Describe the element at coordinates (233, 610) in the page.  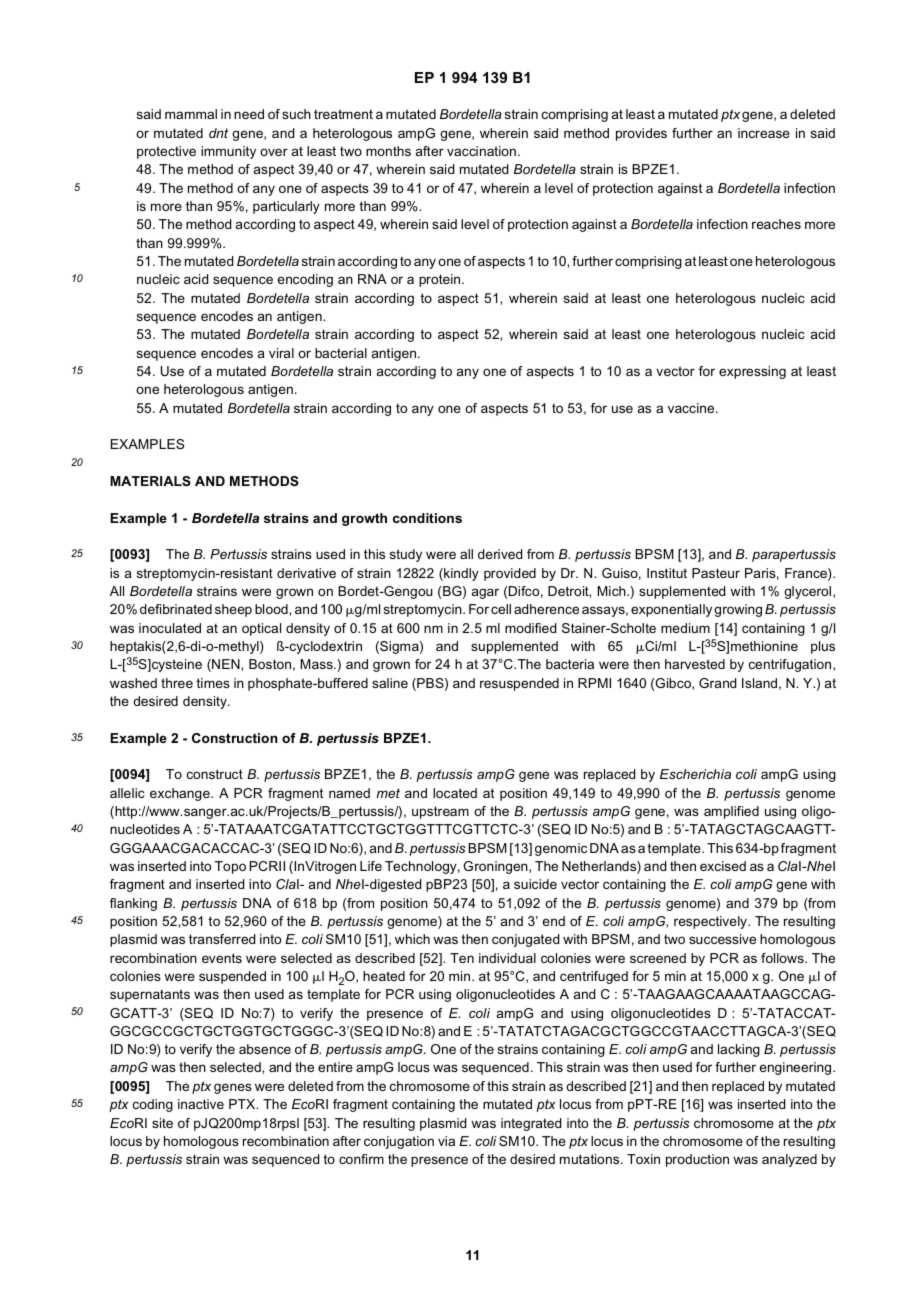
I see `sheep` at that location.
